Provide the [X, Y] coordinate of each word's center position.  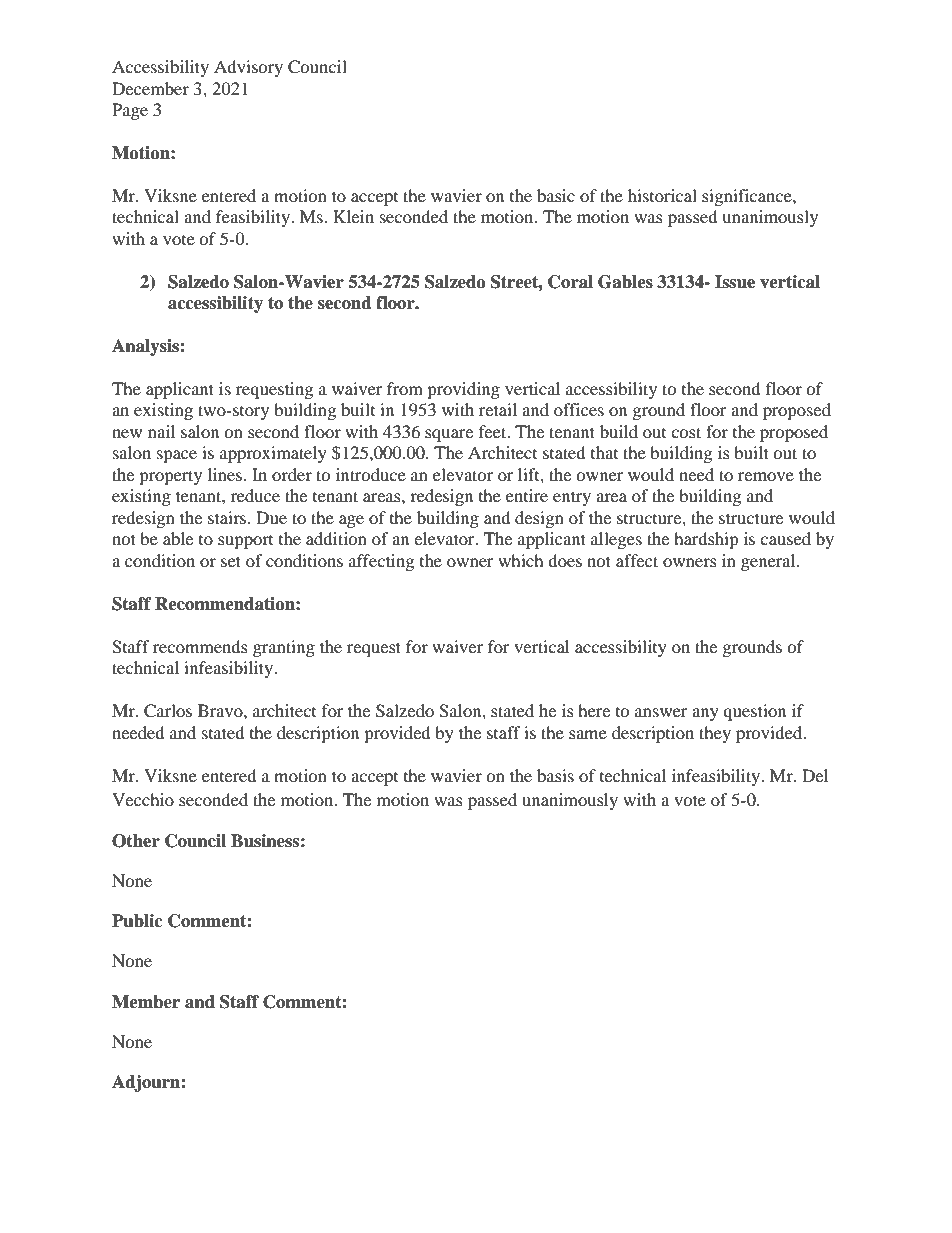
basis [555, 775]
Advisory [248, 68]
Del [815, 775]
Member [146, 1002]
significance [748, 197]
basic [556, 195]
